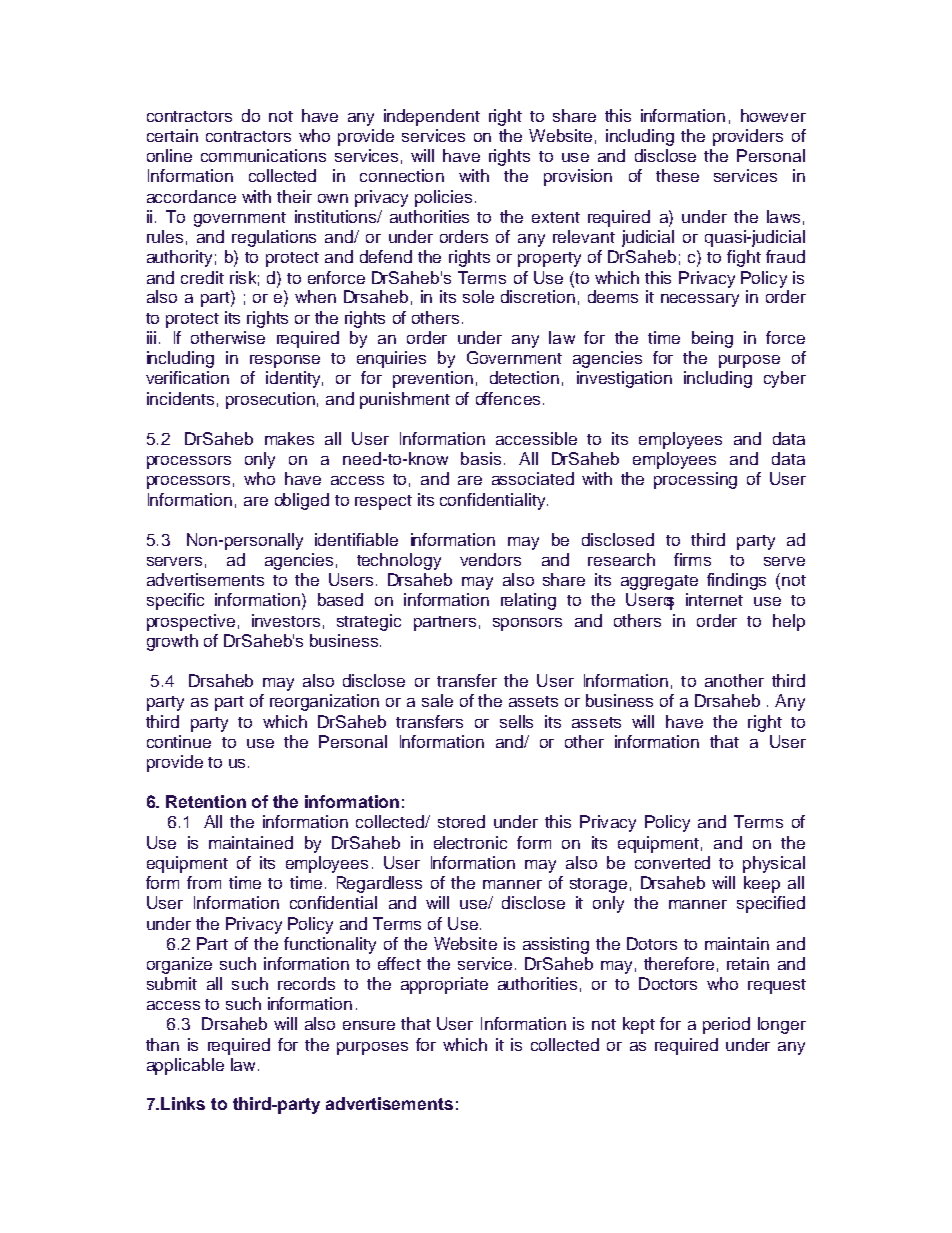 This screenshot has width=952, height=1233. What do you see at coordinates (677, 175) in the screenshot?
I see `these` at bounding box center [677, 175].
